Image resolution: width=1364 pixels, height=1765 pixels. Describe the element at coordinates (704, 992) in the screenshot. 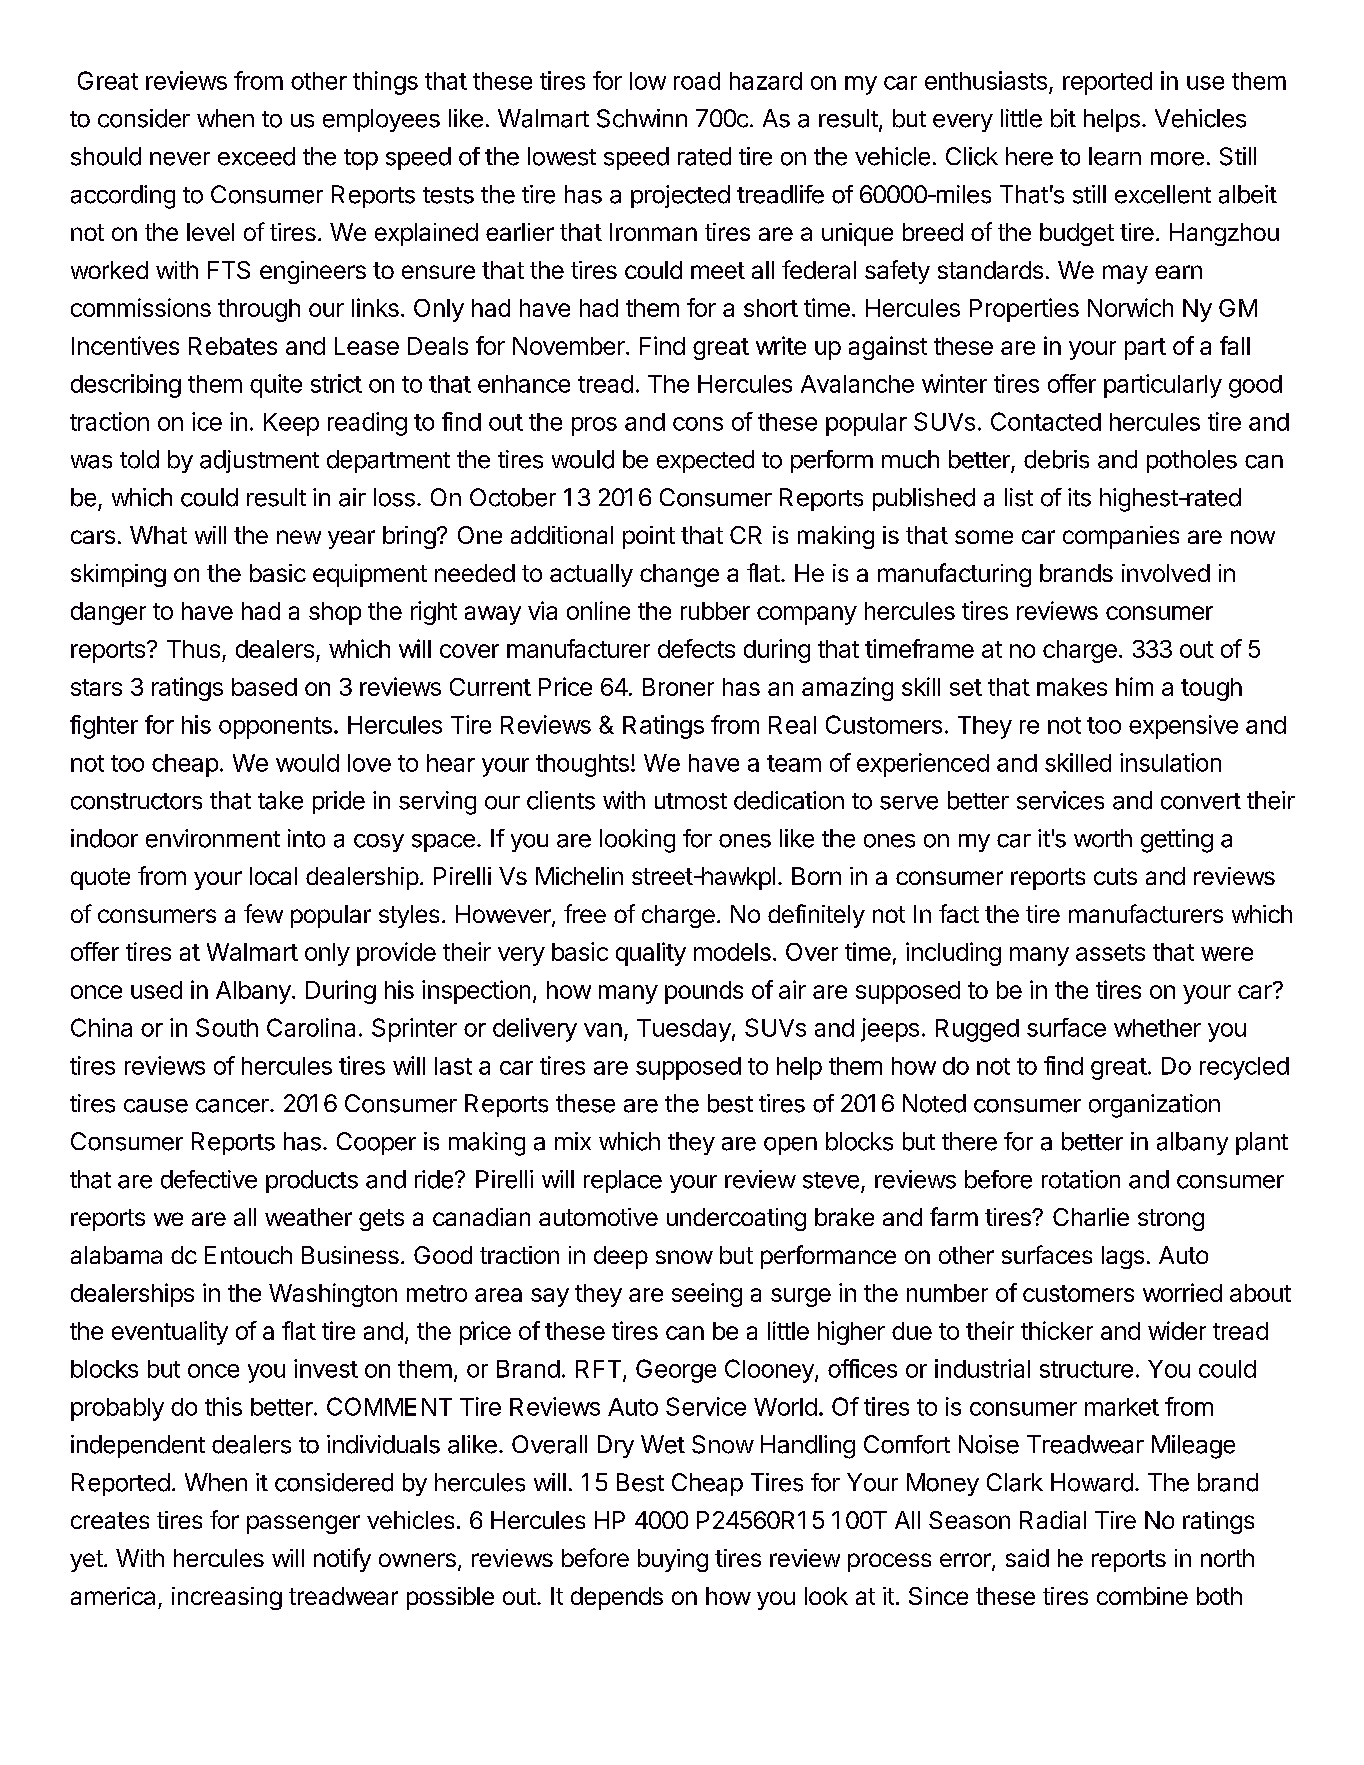

I see `pounds` at that location.
